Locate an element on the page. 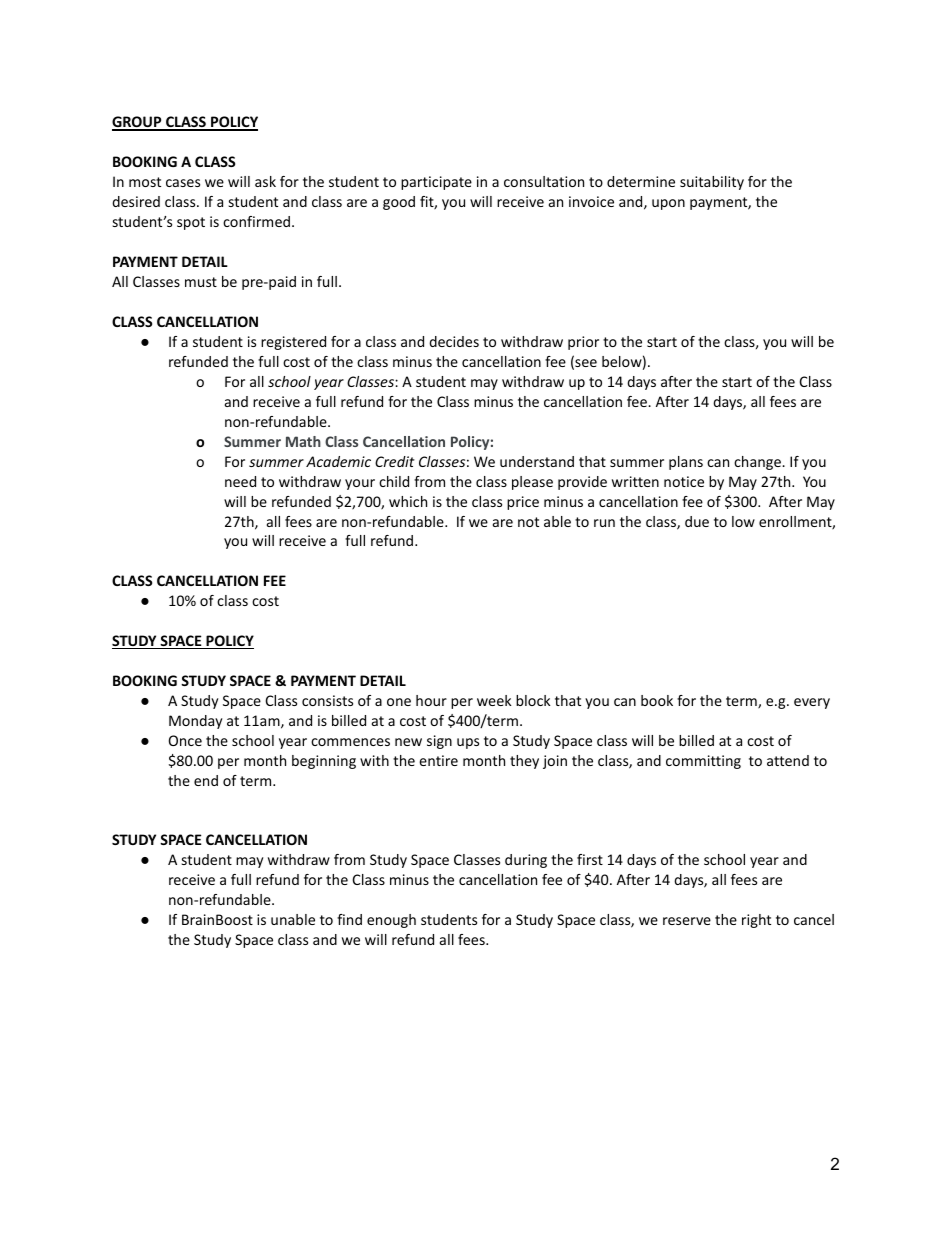  right is located at coordinates (756, 921).
